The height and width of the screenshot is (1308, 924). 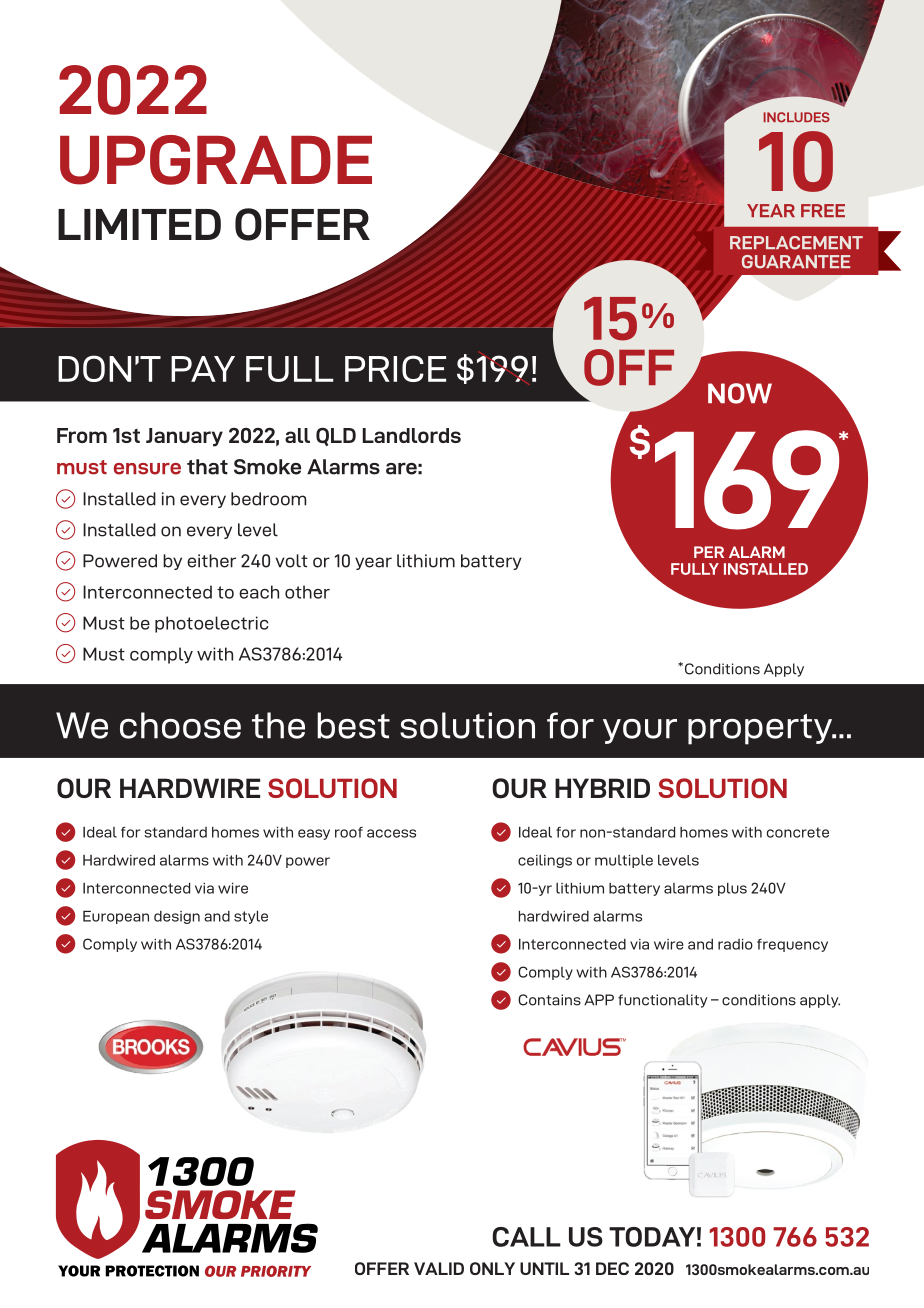 I want to click on VALID, so click(x=439, y=1268).
